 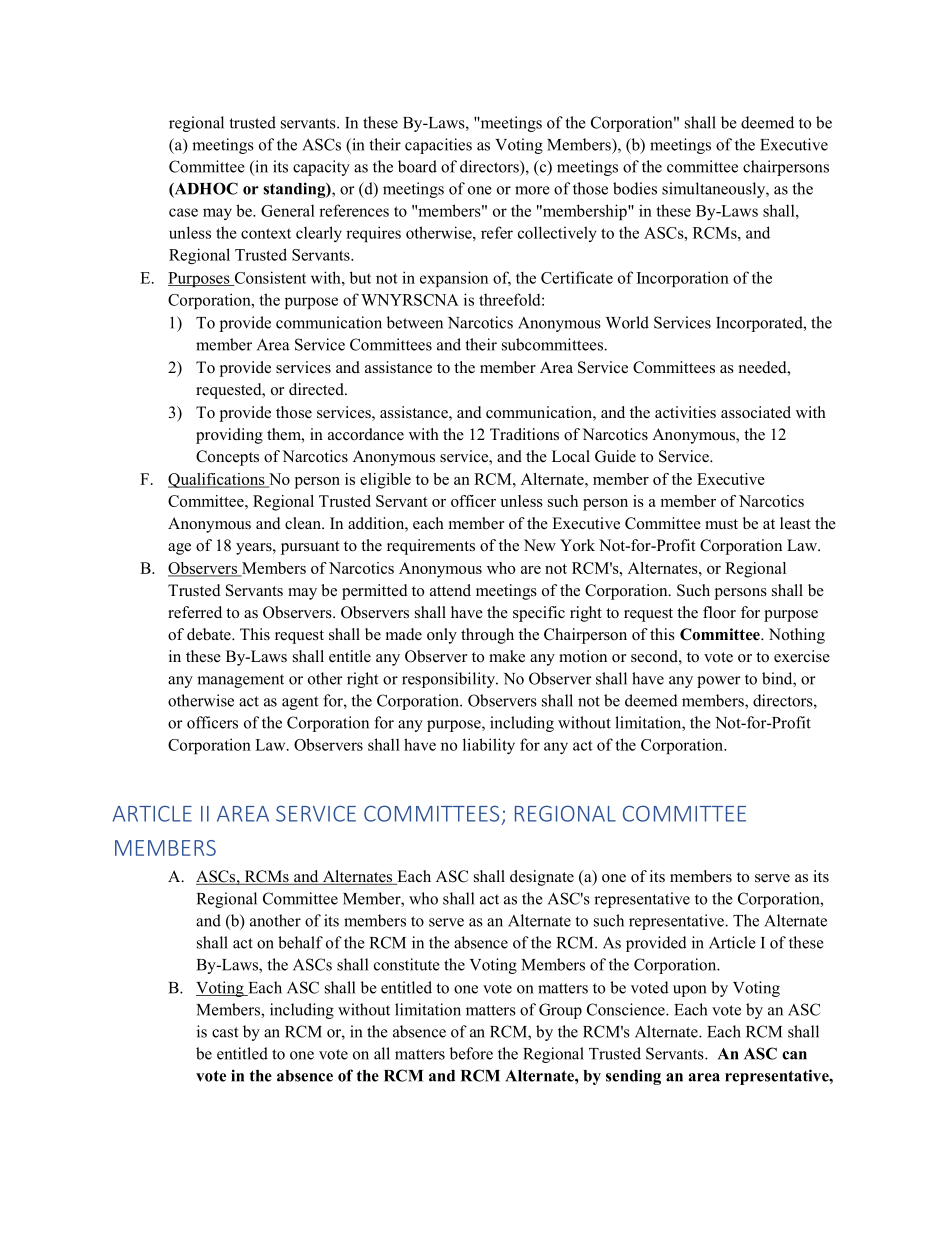 What do you see at coordinates (471, 1053) in the document?
I see `before` at bounding box center [471, 1053].
